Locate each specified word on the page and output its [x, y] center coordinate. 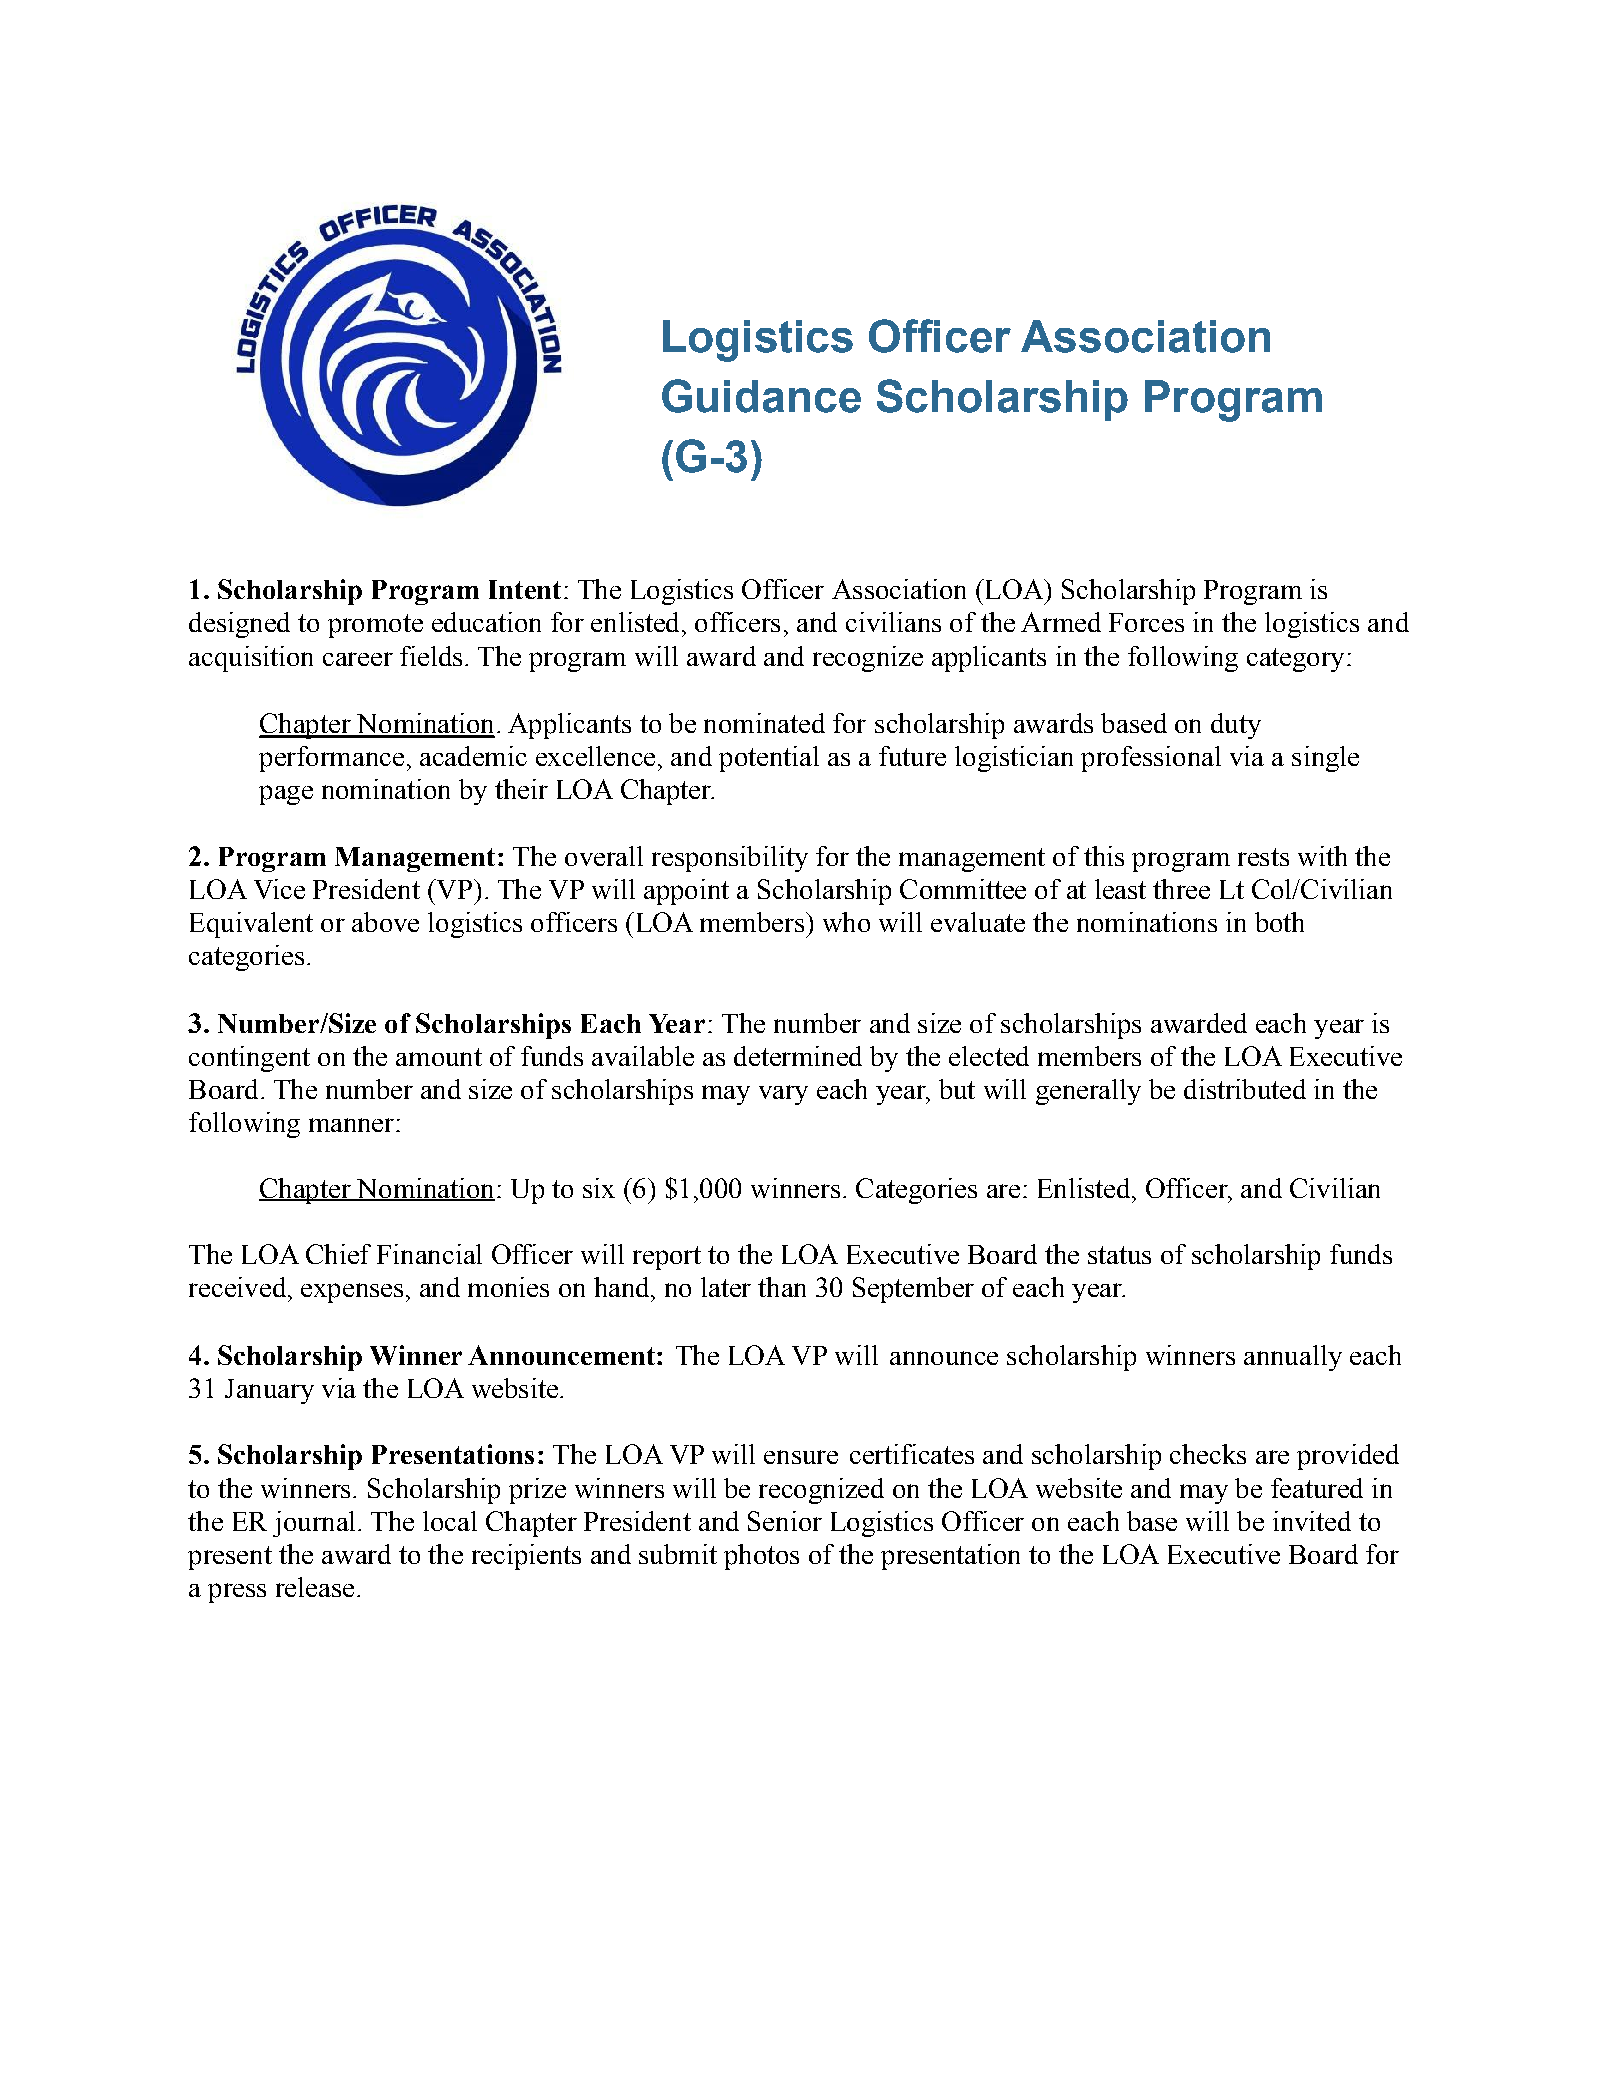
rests [1263, 857]
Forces [1146, 622]
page [286, 795]
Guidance [761, 396]
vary [783, 1095]
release [315, 1587]
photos [761, 1557]
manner [351, 1125]
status [1119, 1255]
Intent [525, 589]
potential [769, 759]
